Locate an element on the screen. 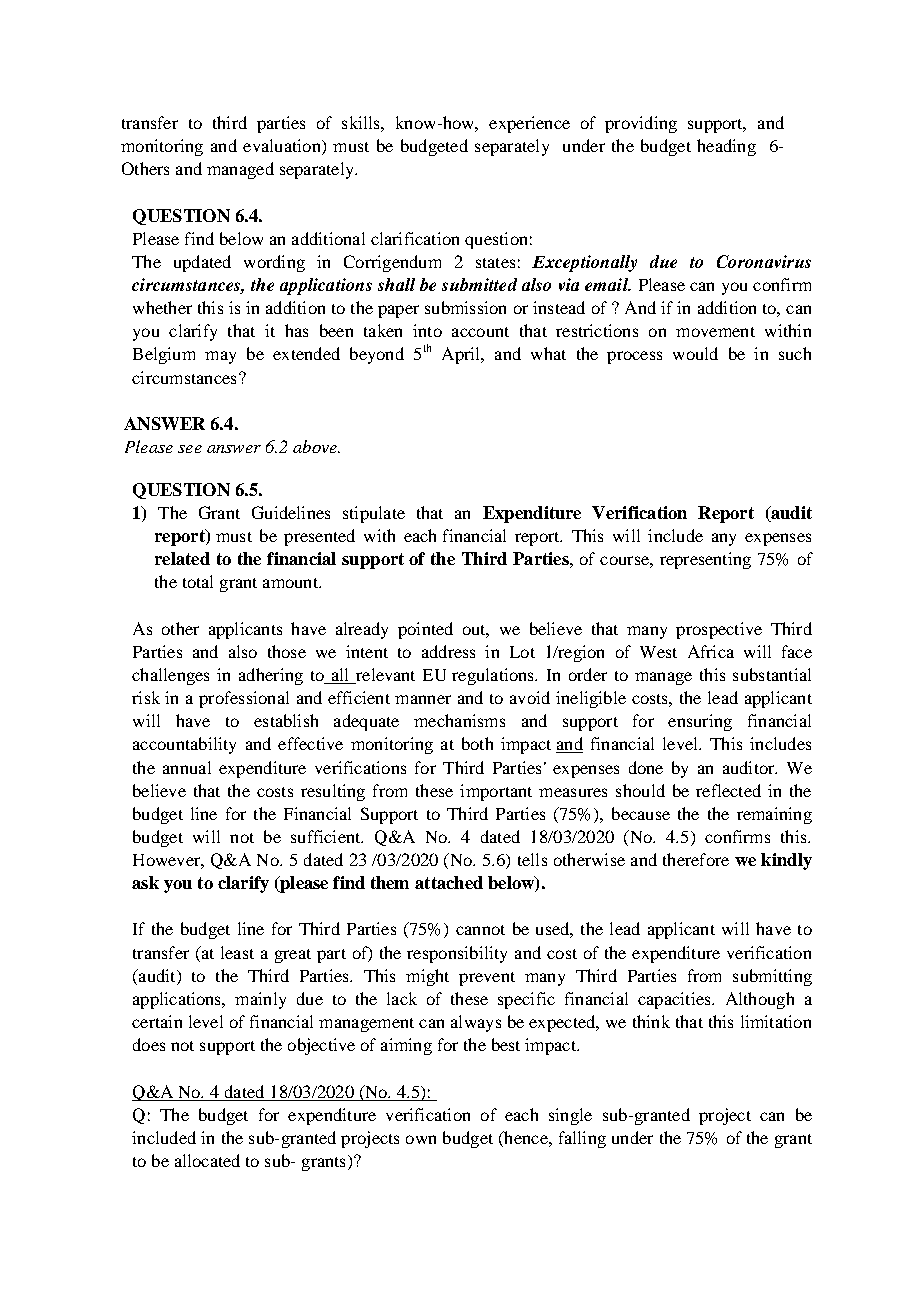 Image resolution: width=924 pixels, height=1308 pixels. evaluation is located at coordinates (283, 147).
